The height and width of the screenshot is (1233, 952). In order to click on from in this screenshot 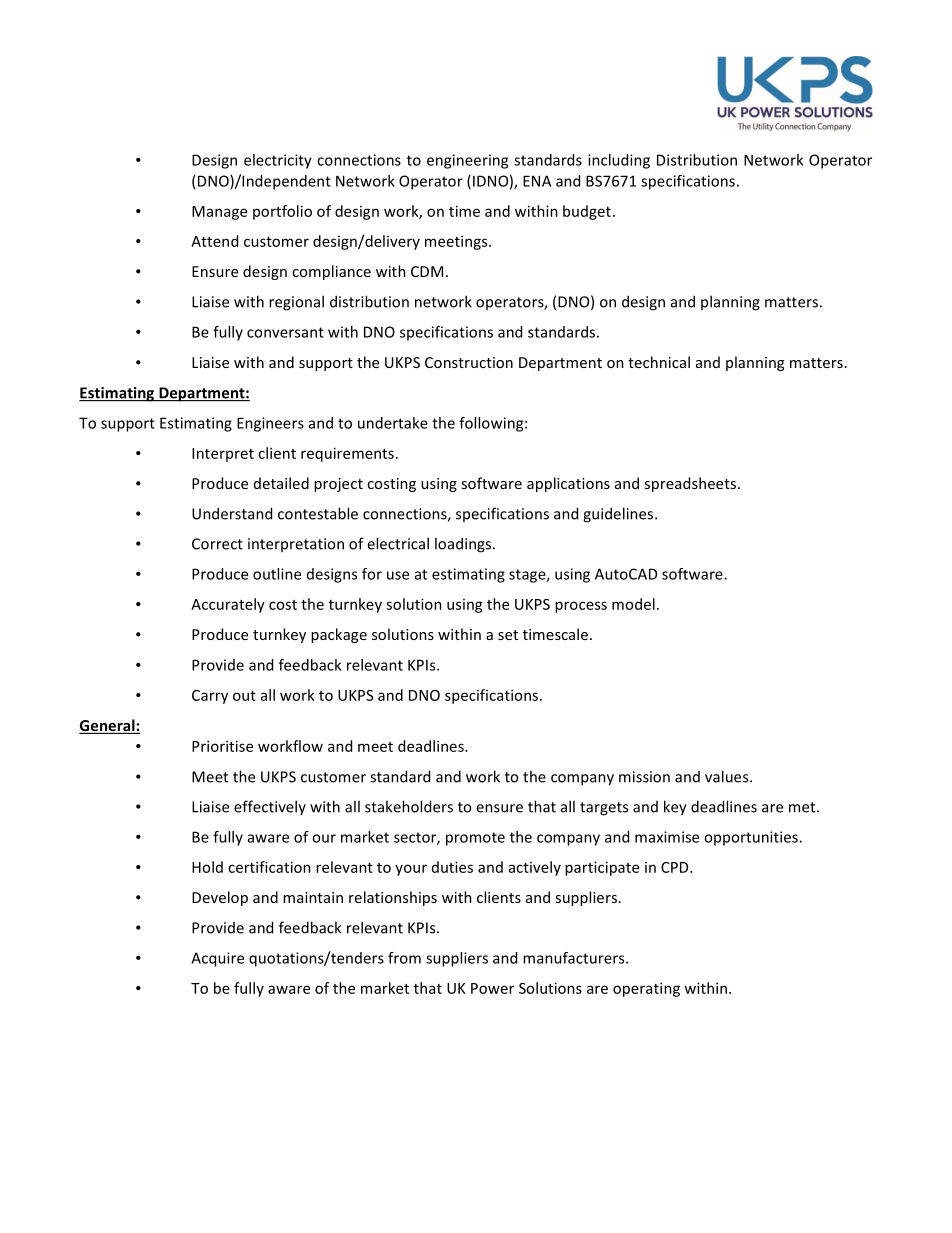, I will do `click(404, 958)`.
